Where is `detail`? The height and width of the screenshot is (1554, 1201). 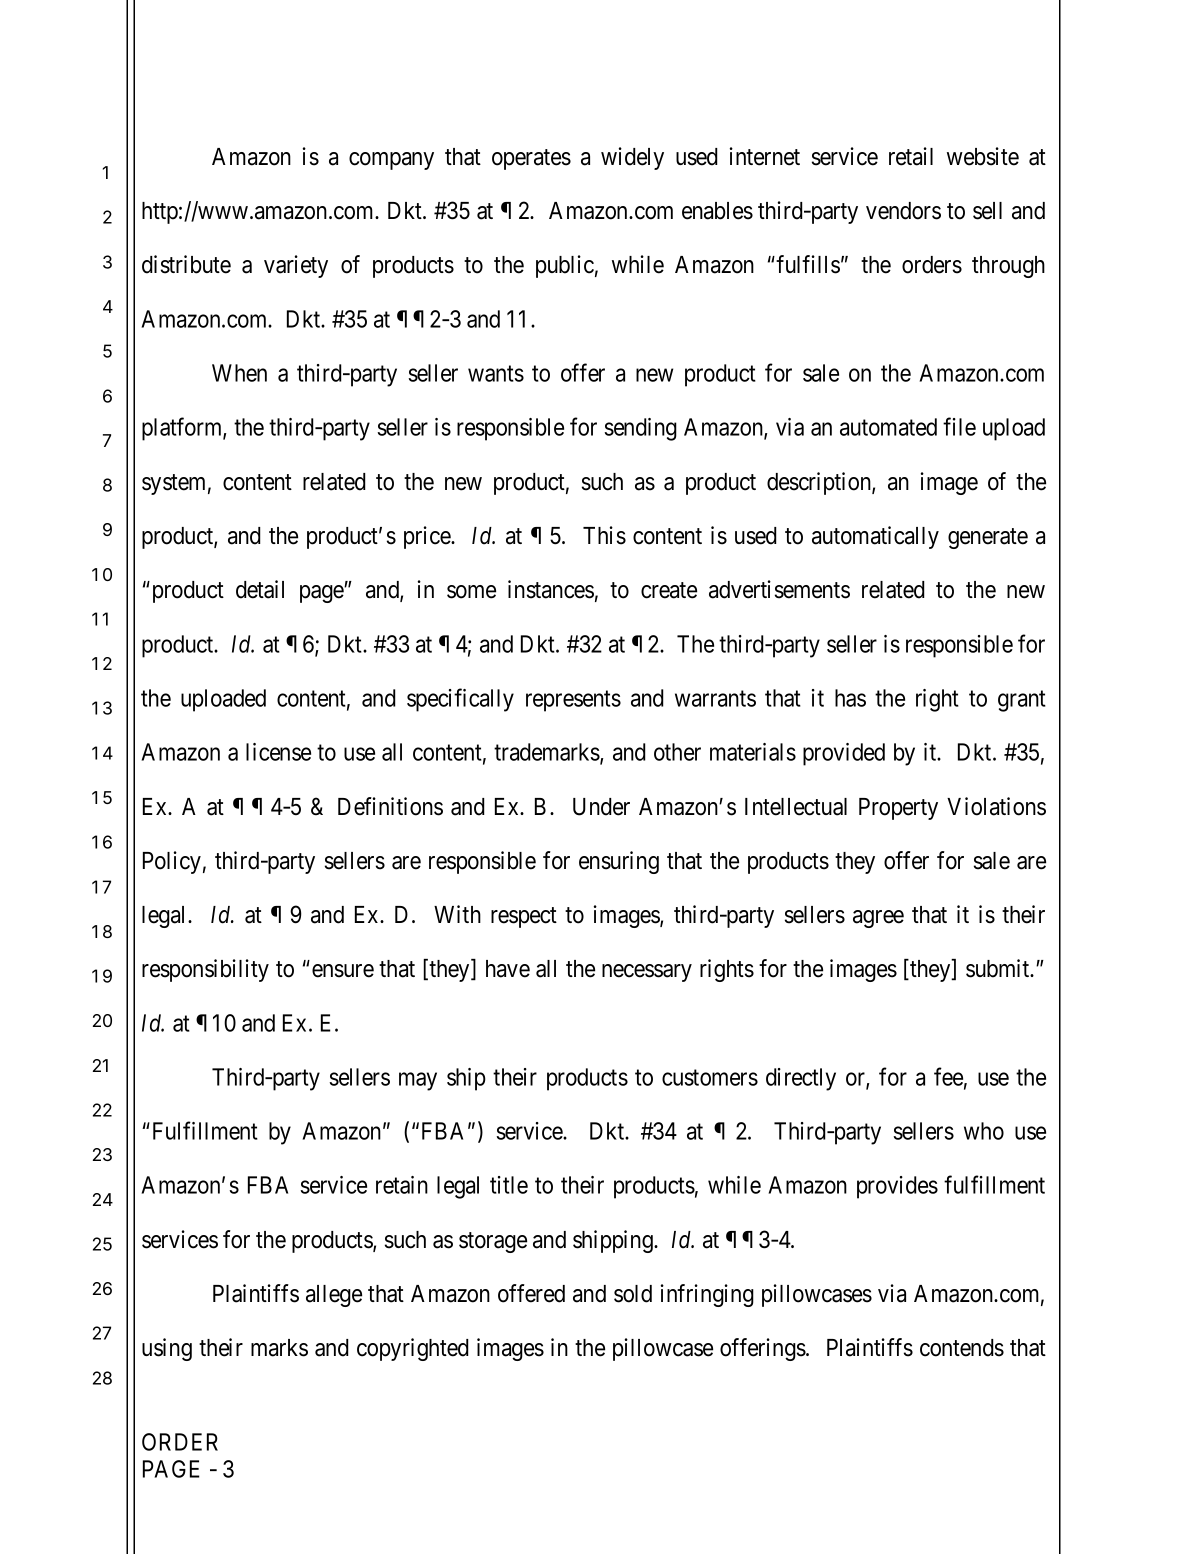
detail is located at coordinates (260, 589).
